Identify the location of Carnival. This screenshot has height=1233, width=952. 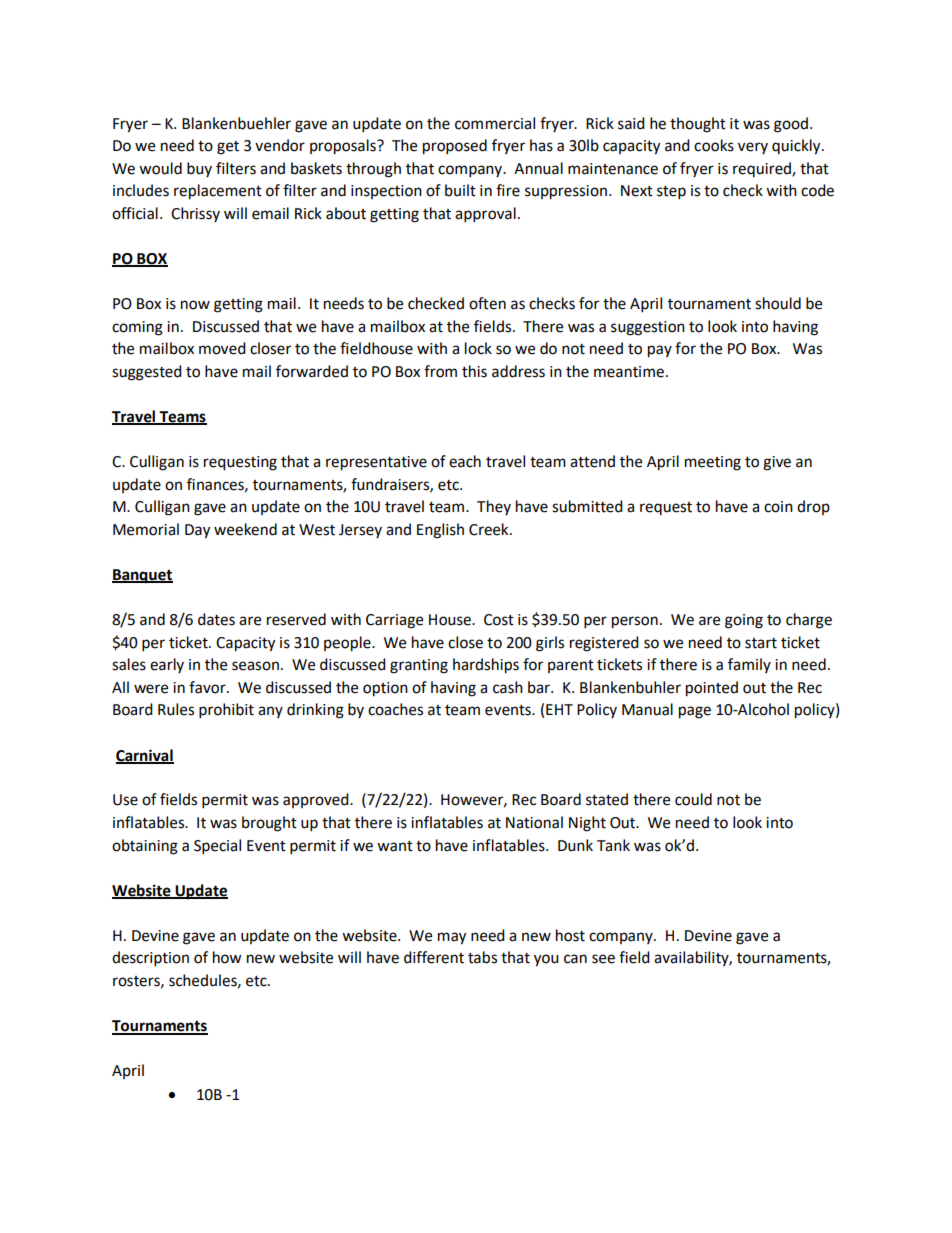
(145, 756).
